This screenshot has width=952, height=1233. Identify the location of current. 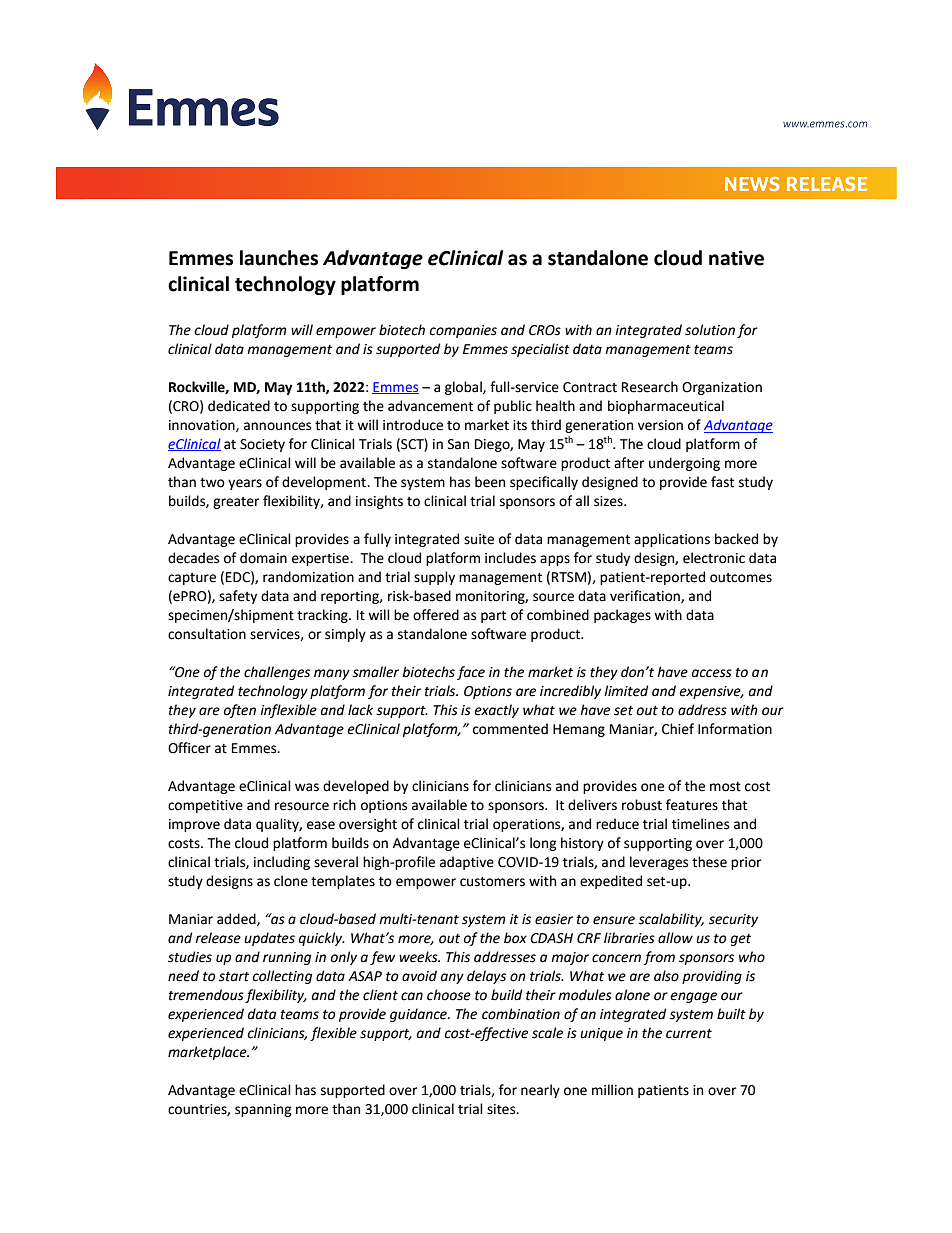
(689, 1034).
